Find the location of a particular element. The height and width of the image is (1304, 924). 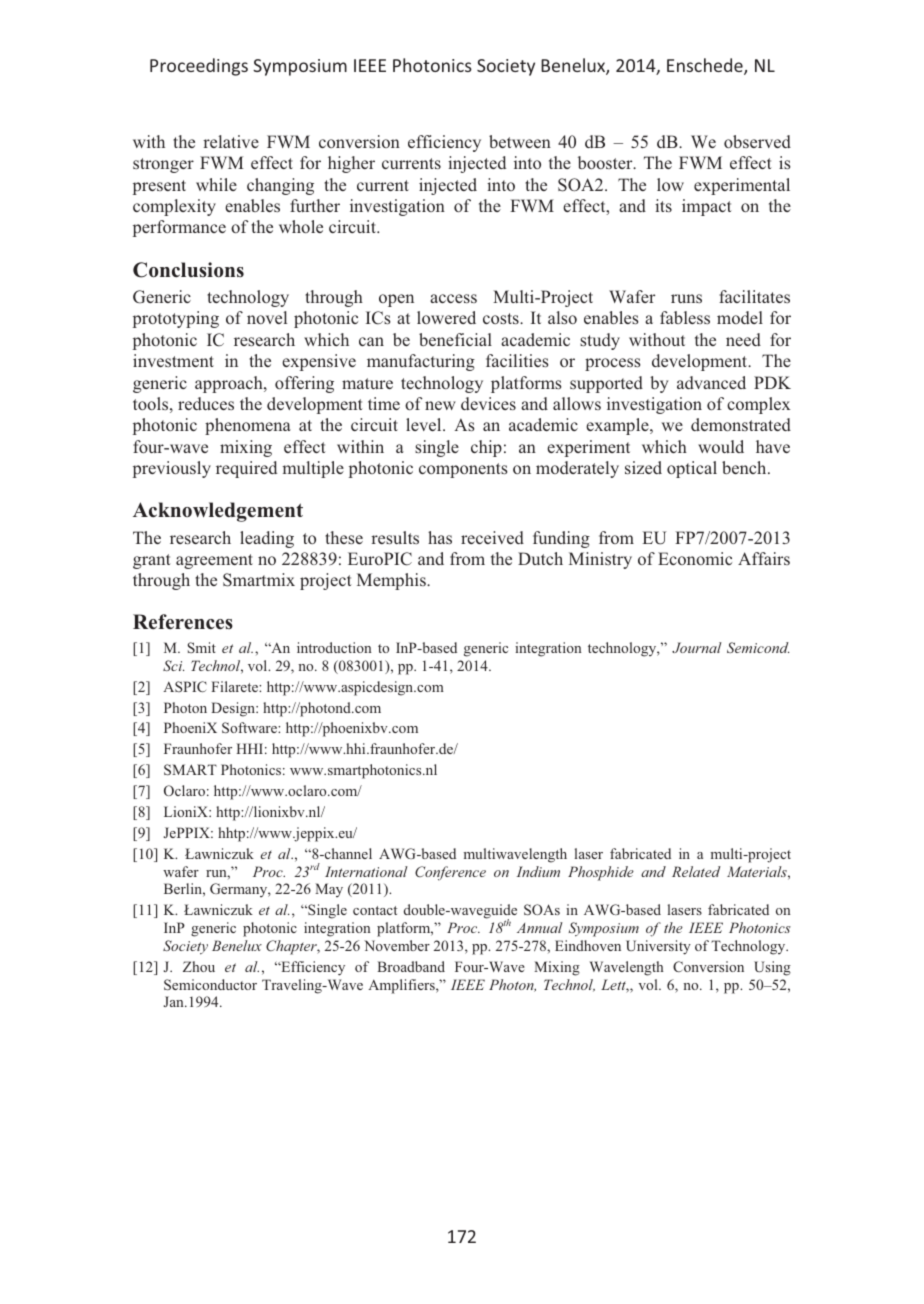

Broadband is located at coordinates (411, 966).
